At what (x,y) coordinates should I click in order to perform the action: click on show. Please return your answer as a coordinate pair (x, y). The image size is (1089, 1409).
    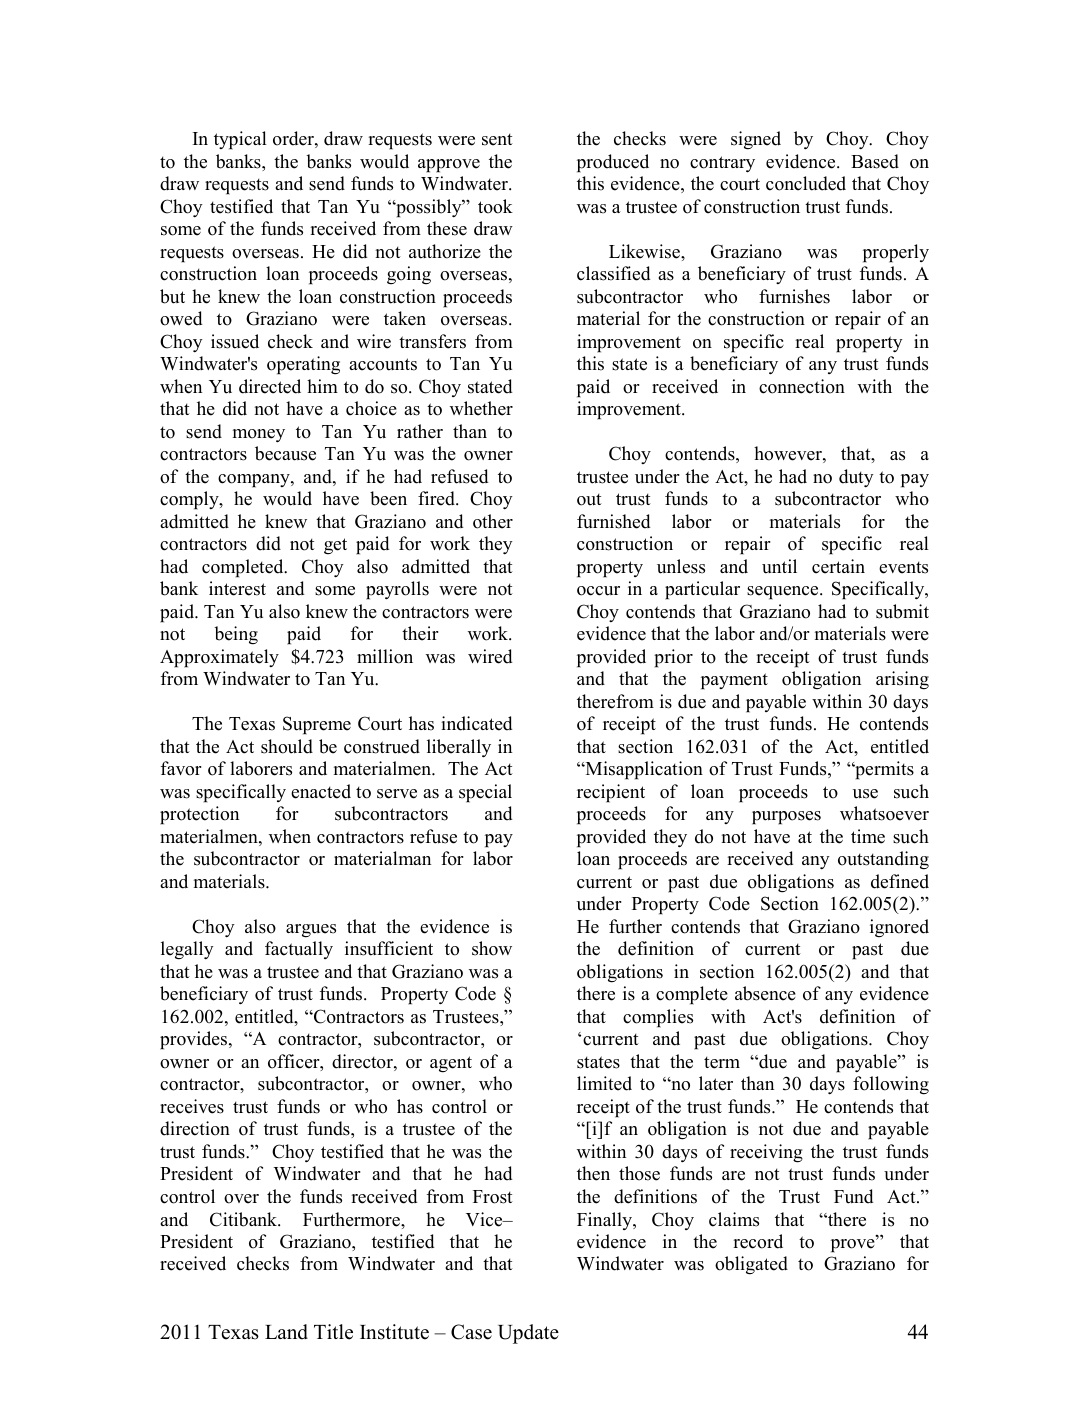
    Looking at the image, I should click on (492, 948).
